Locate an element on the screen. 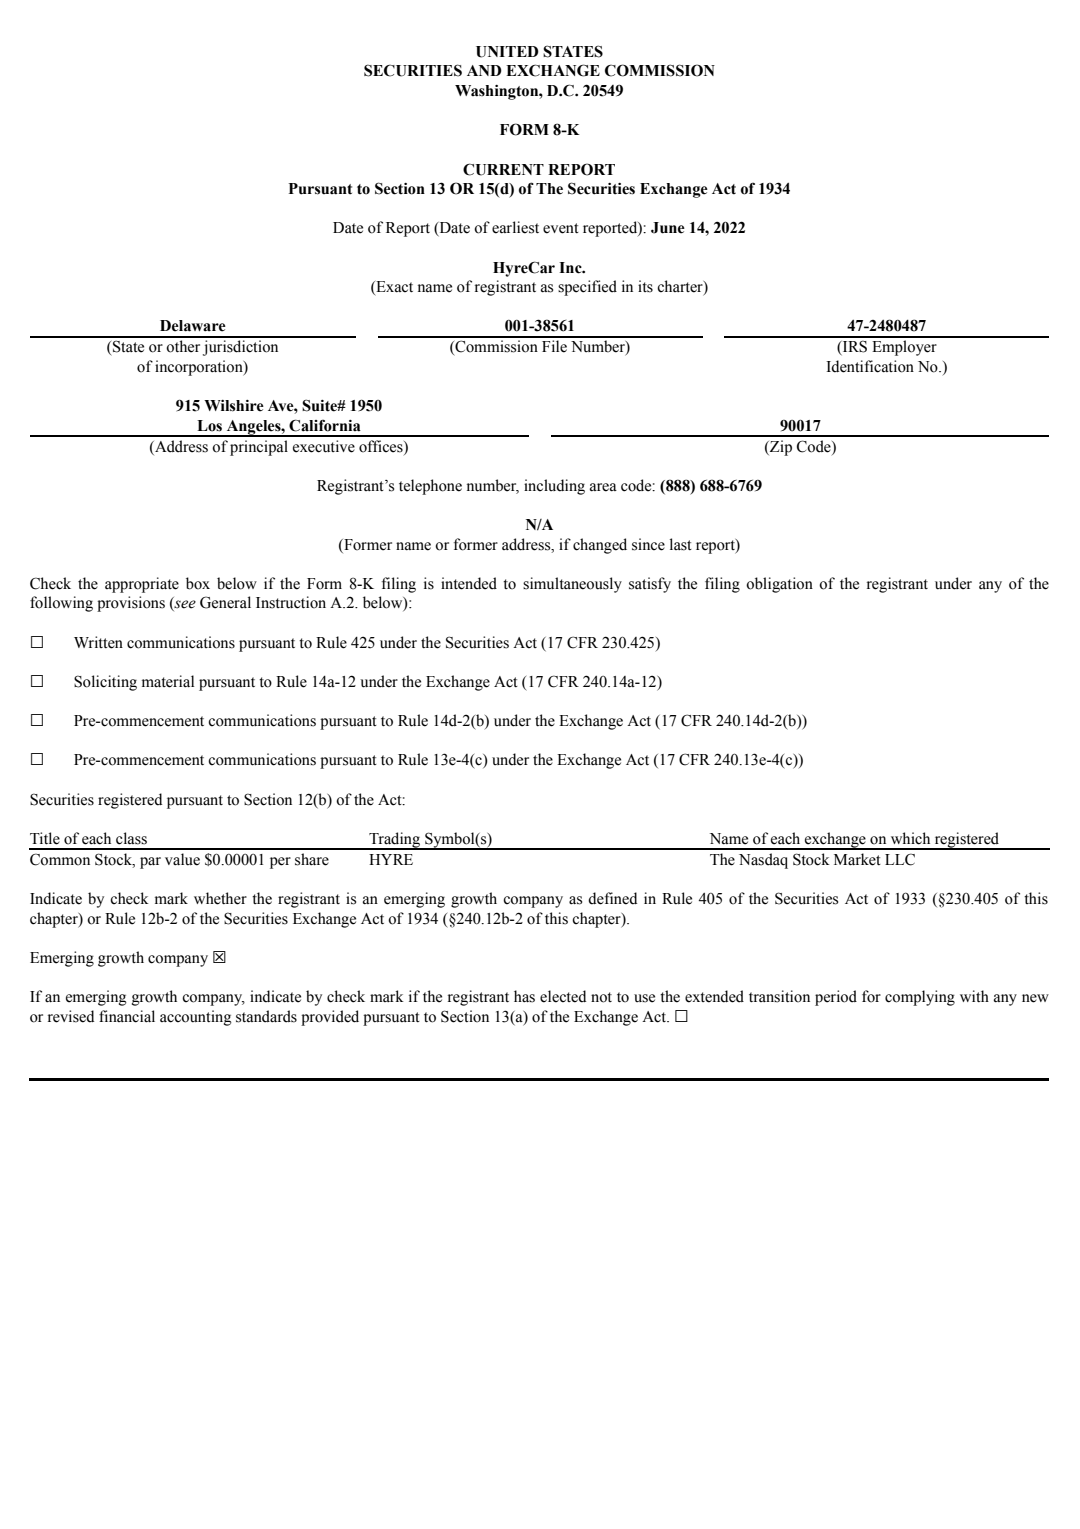 The image size is (1080, 1529). UNITED is located at coordinates (507, 52).
